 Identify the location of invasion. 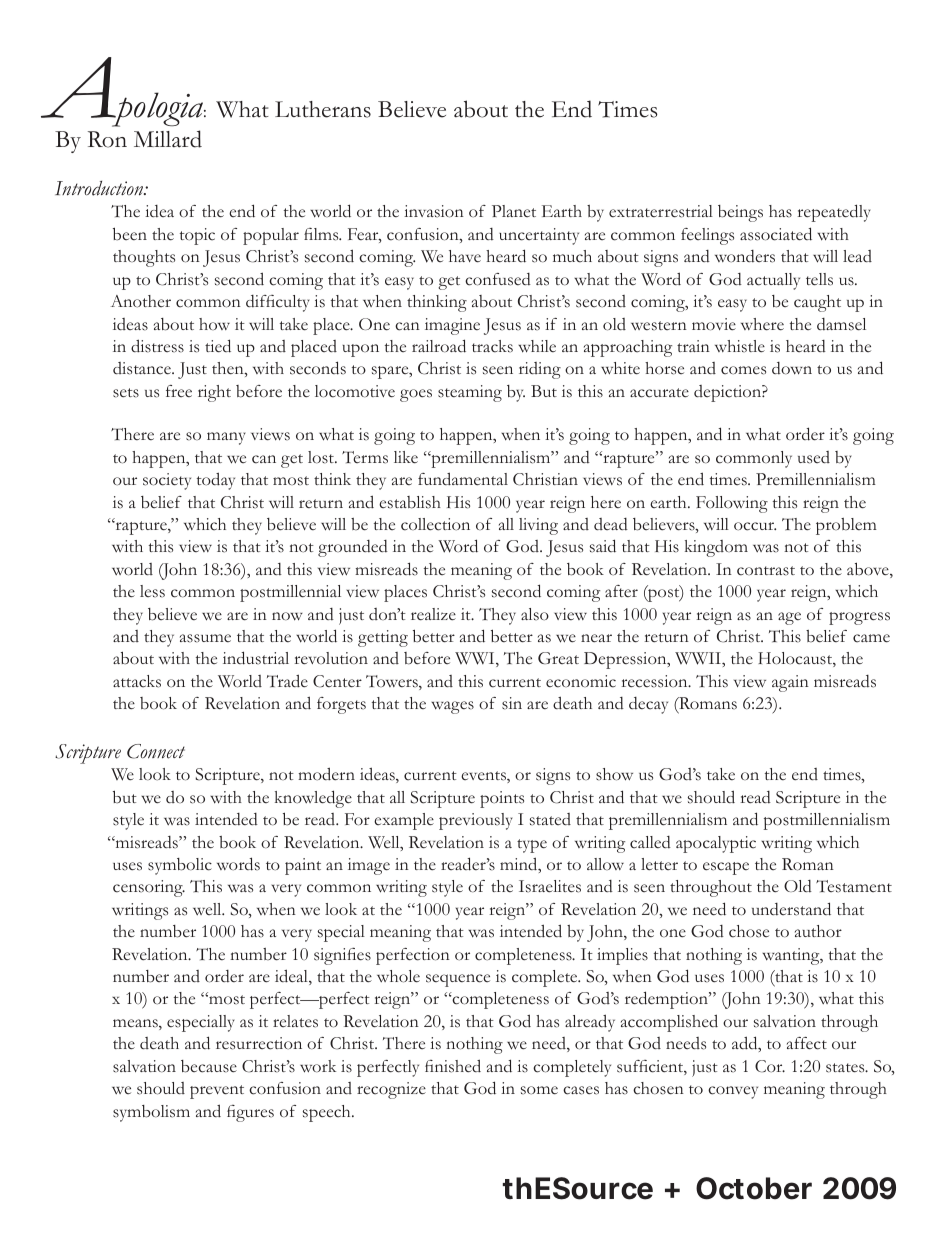
(434, 211).
